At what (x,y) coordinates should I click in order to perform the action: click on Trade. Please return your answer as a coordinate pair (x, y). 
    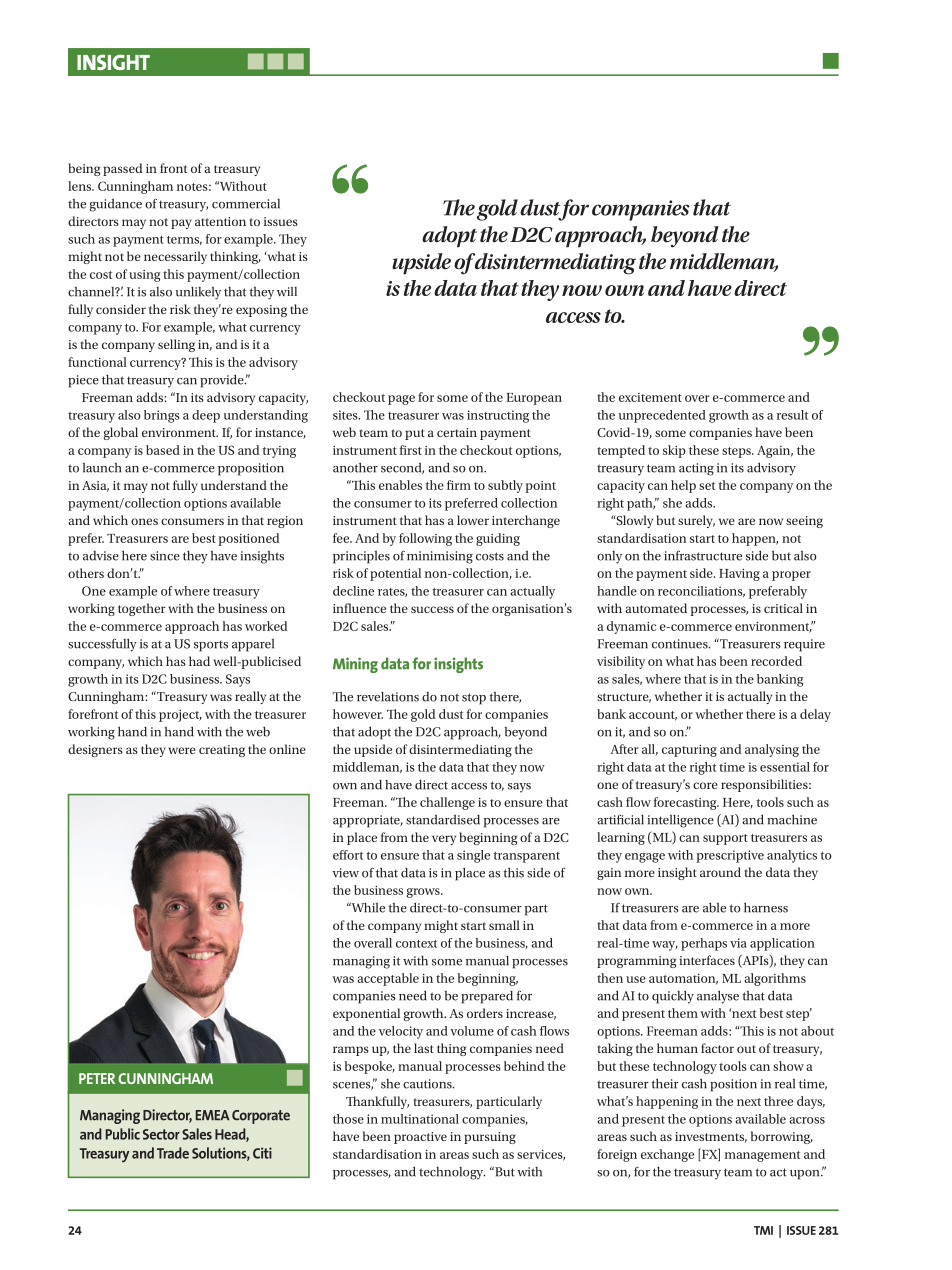
    Looking at the image, I should click on (173, 1153).
